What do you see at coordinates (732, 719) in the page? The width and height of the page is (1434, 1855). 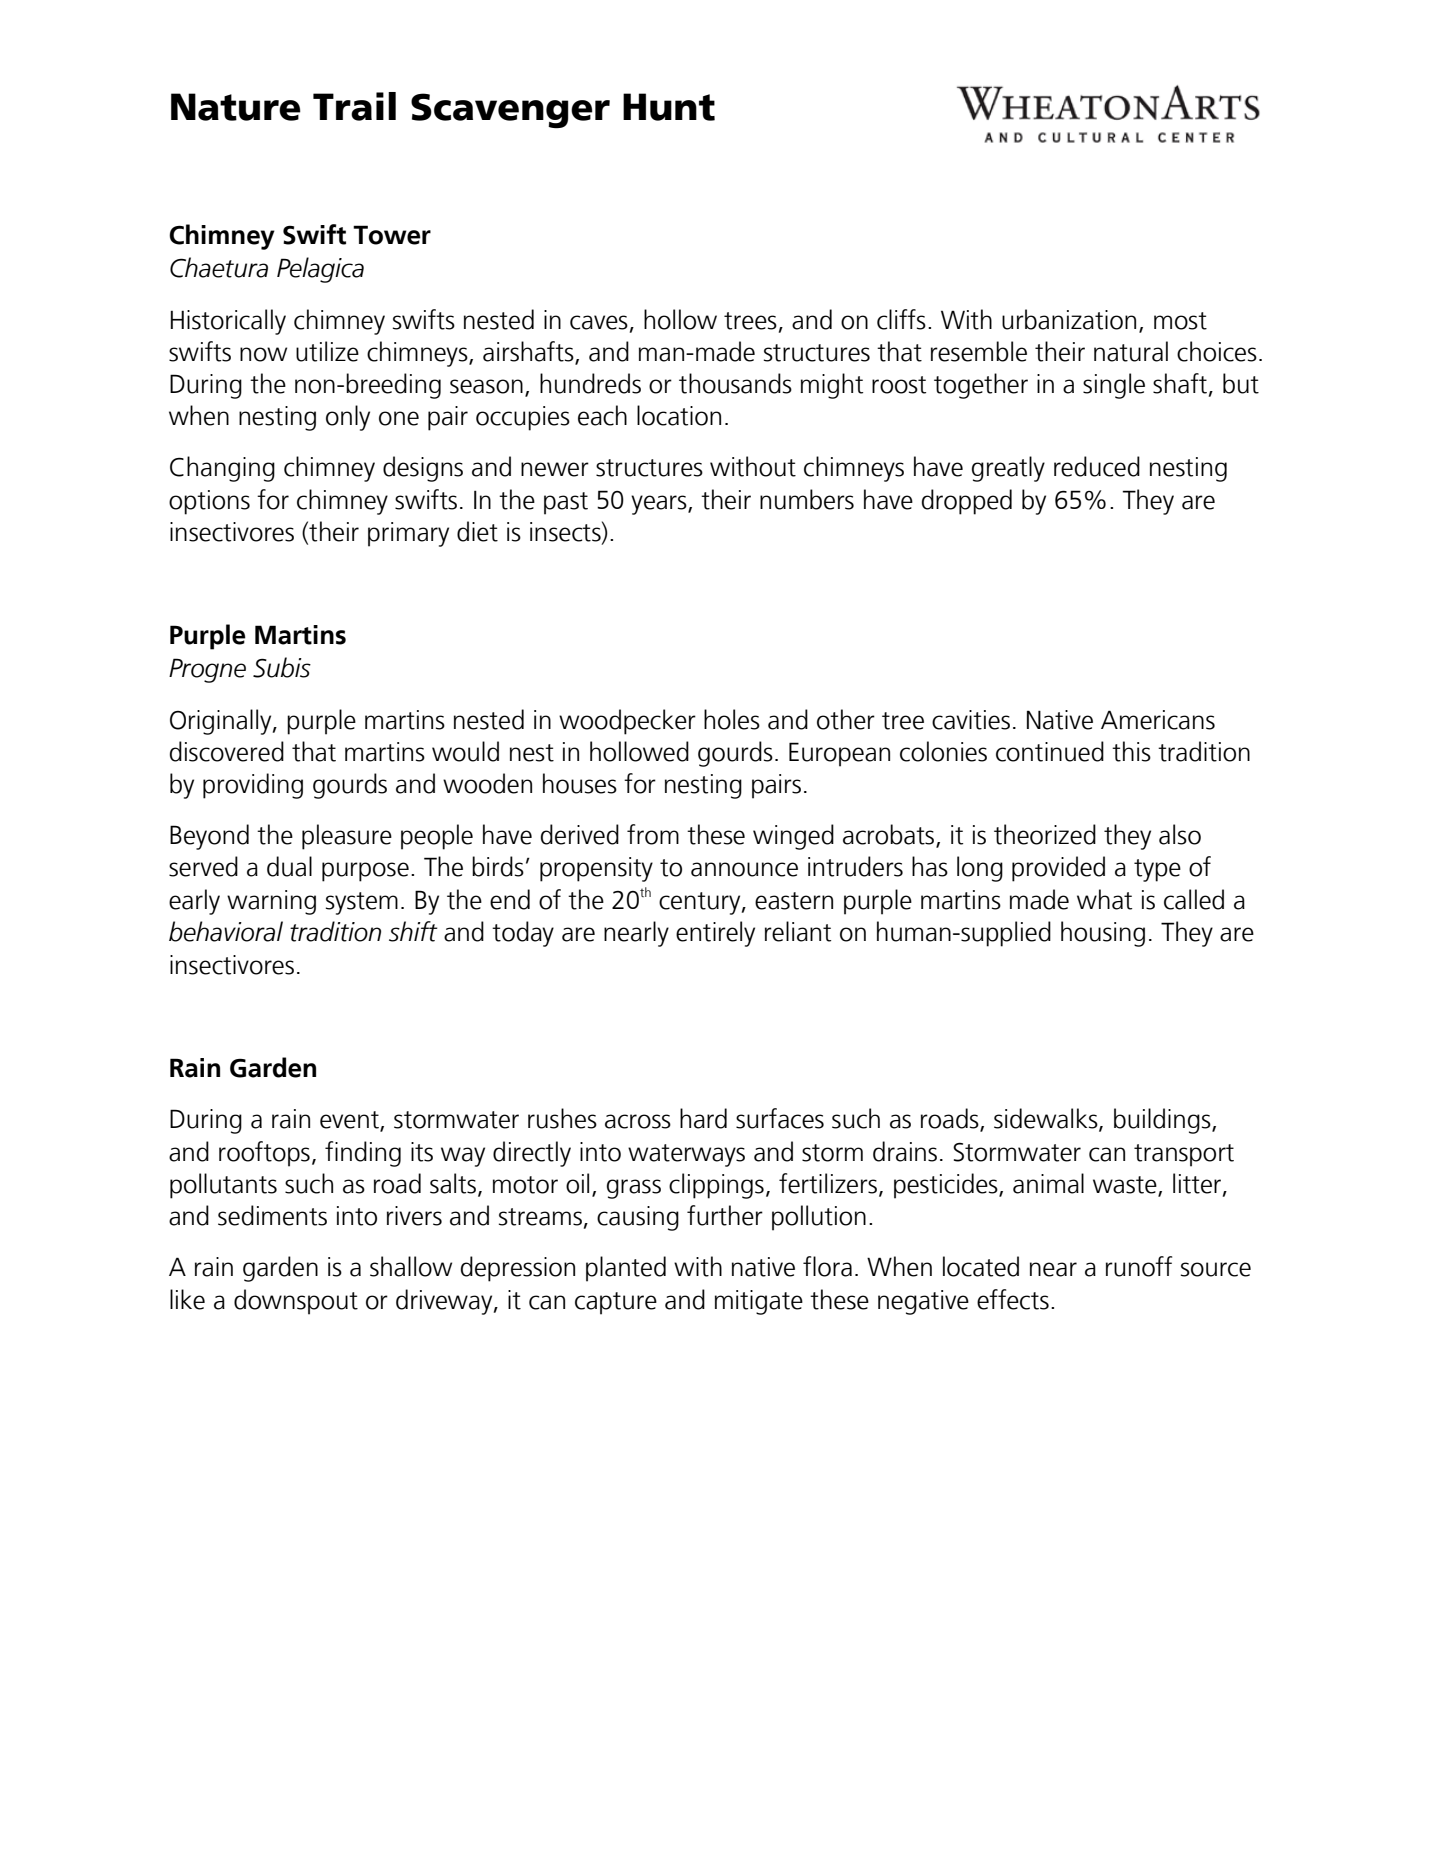 I see `holes` at bounding box center [732, 719].
